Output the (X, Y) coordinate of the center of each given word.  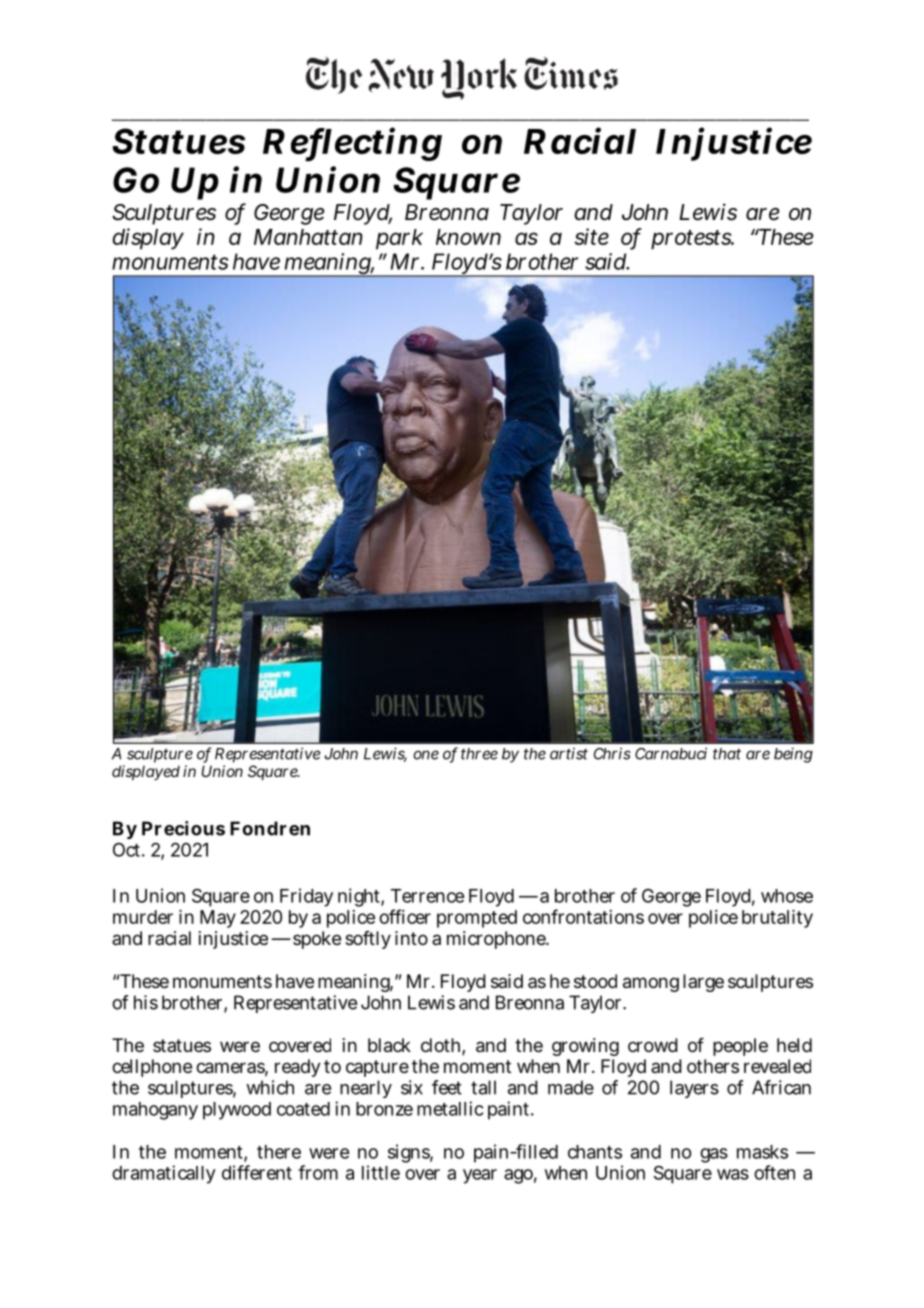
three (479, 754)
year (480, 1176)
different (257, 1172)
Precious (183, 828)
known (468, 237)
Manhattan (308, 237)
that (727, 754)
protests (692, 240)
